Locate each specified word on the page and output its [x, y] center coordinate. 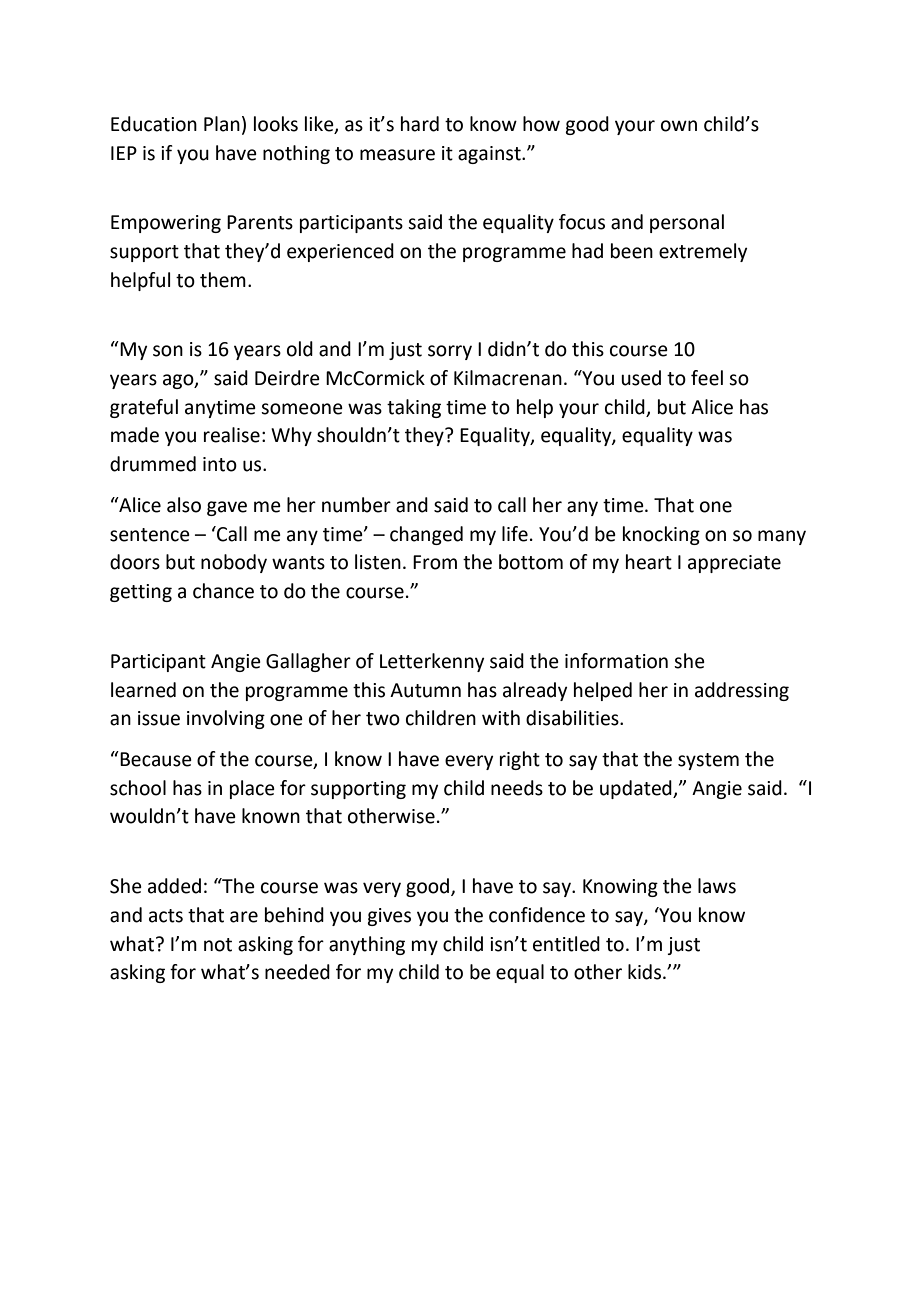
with [501, 718]
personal [687, 223]
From [435, 562]
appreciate [734, 564]
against [490, 155]
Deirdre [287, 378]
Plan [222, 124]
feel [707, 378]
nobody [234, 563]
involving [226, 719]
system [708, 761]
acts [166, 916]
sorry [450, 352]
